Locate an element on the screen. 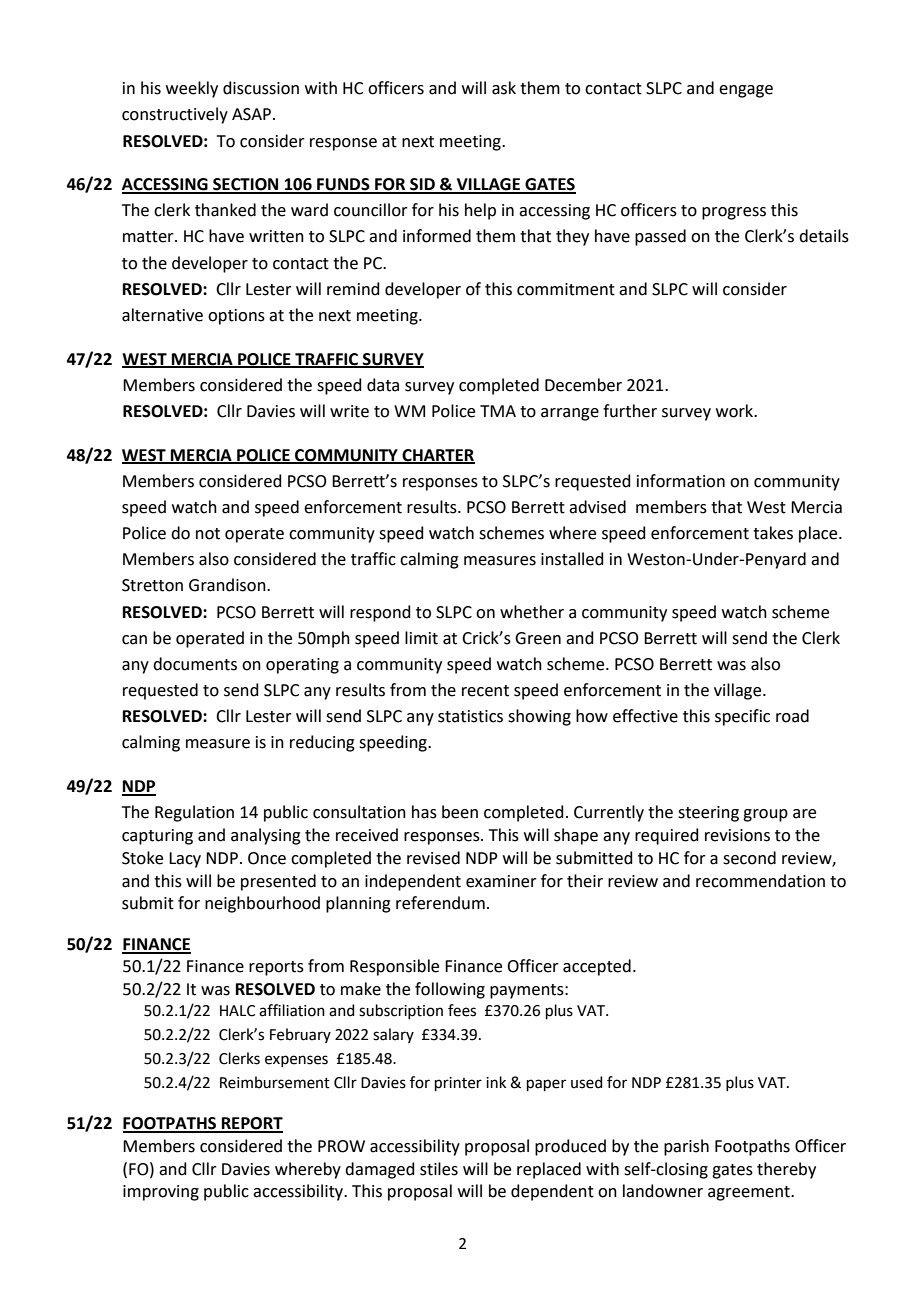  recommendation is located at coordinates (760, 881).
